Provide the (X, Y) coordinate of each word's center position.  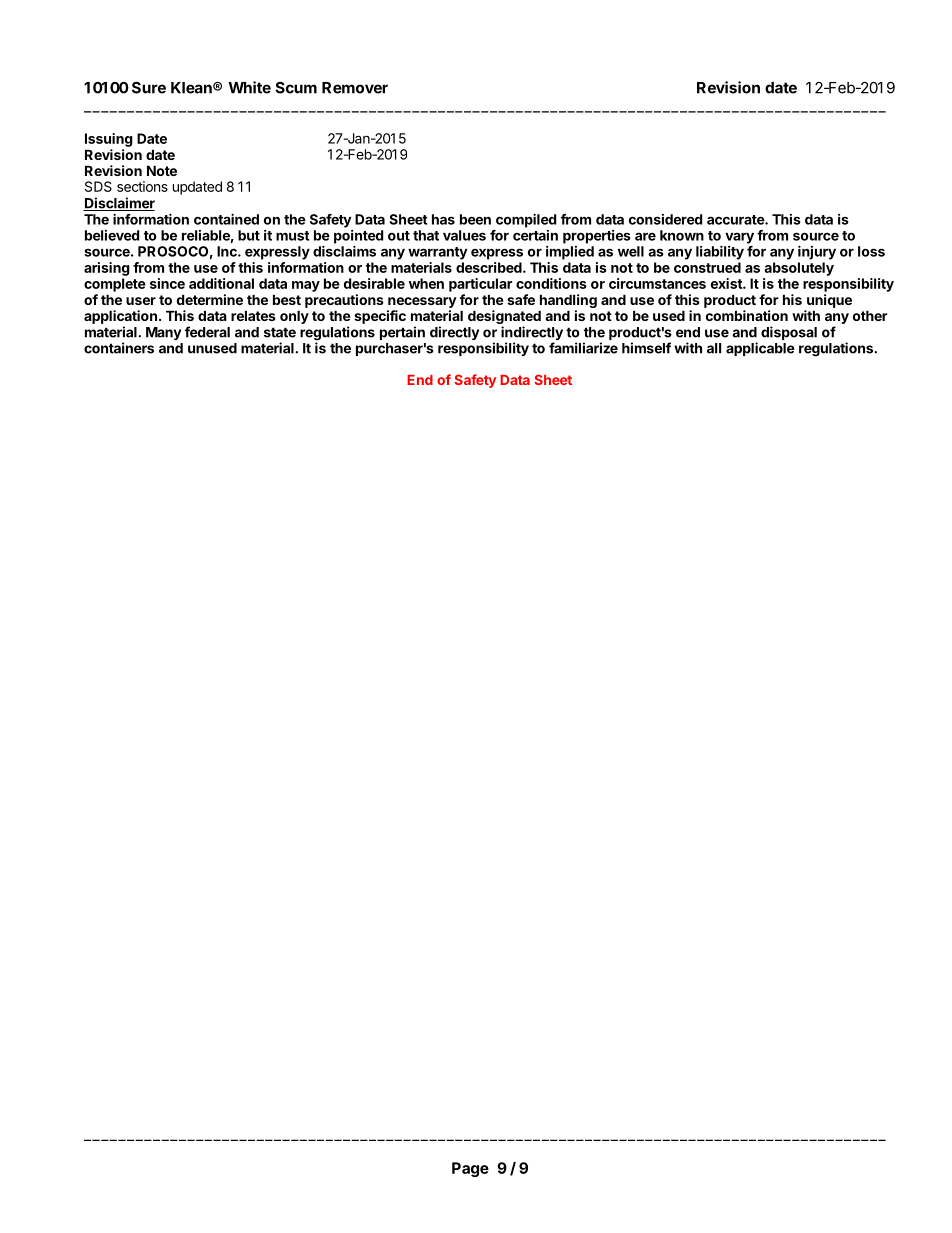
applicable (760, 349)
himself (646, 348)
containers (119, 348)
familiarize (583, 348)
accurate (736, 220)
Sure (149, 88)
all (714, 348)
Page (470, 1169)
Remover (355, 88)
